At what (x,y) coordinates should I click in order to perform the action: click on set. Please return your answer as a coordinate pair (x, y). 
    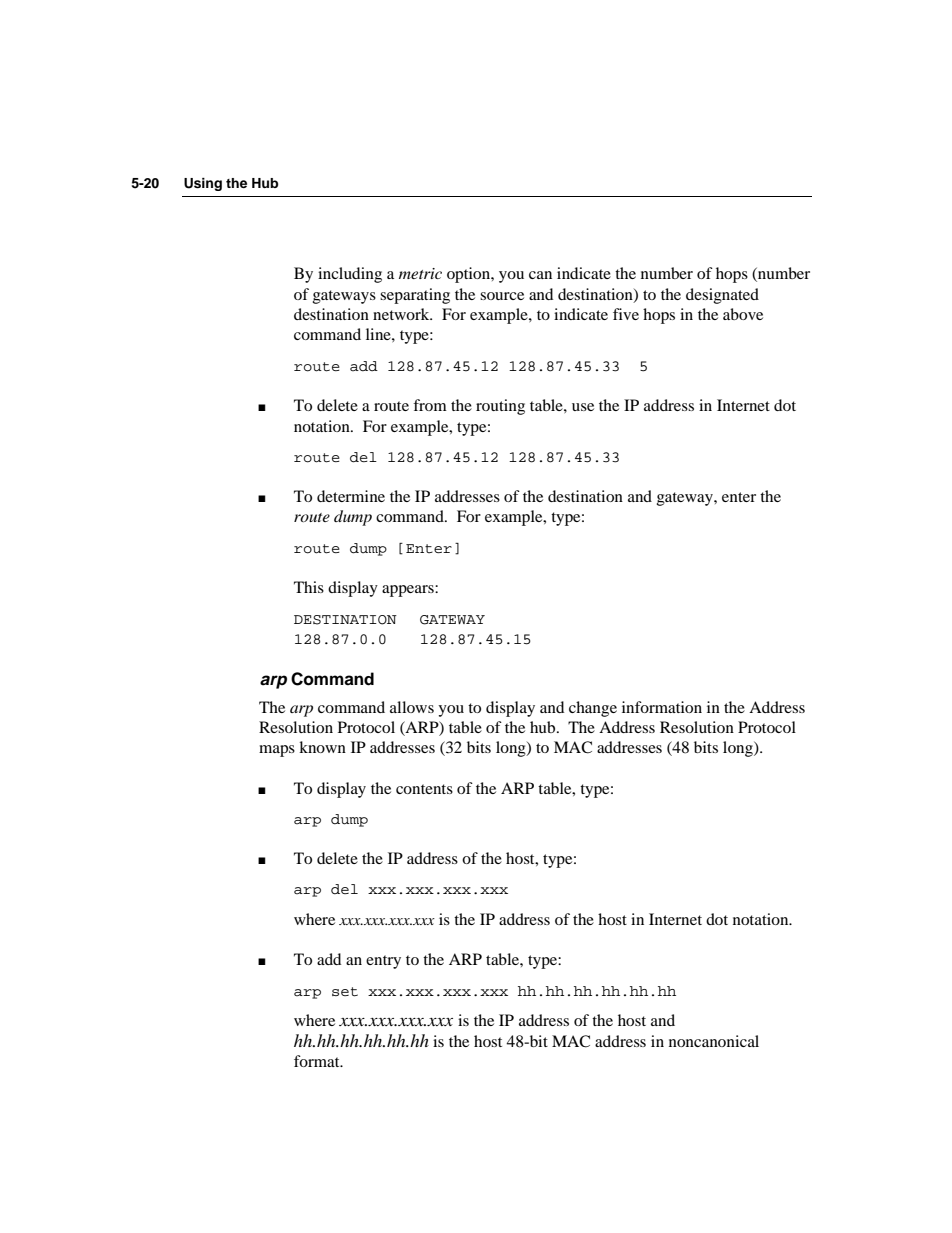
    Looking at the image, I should click on (345, 992).
